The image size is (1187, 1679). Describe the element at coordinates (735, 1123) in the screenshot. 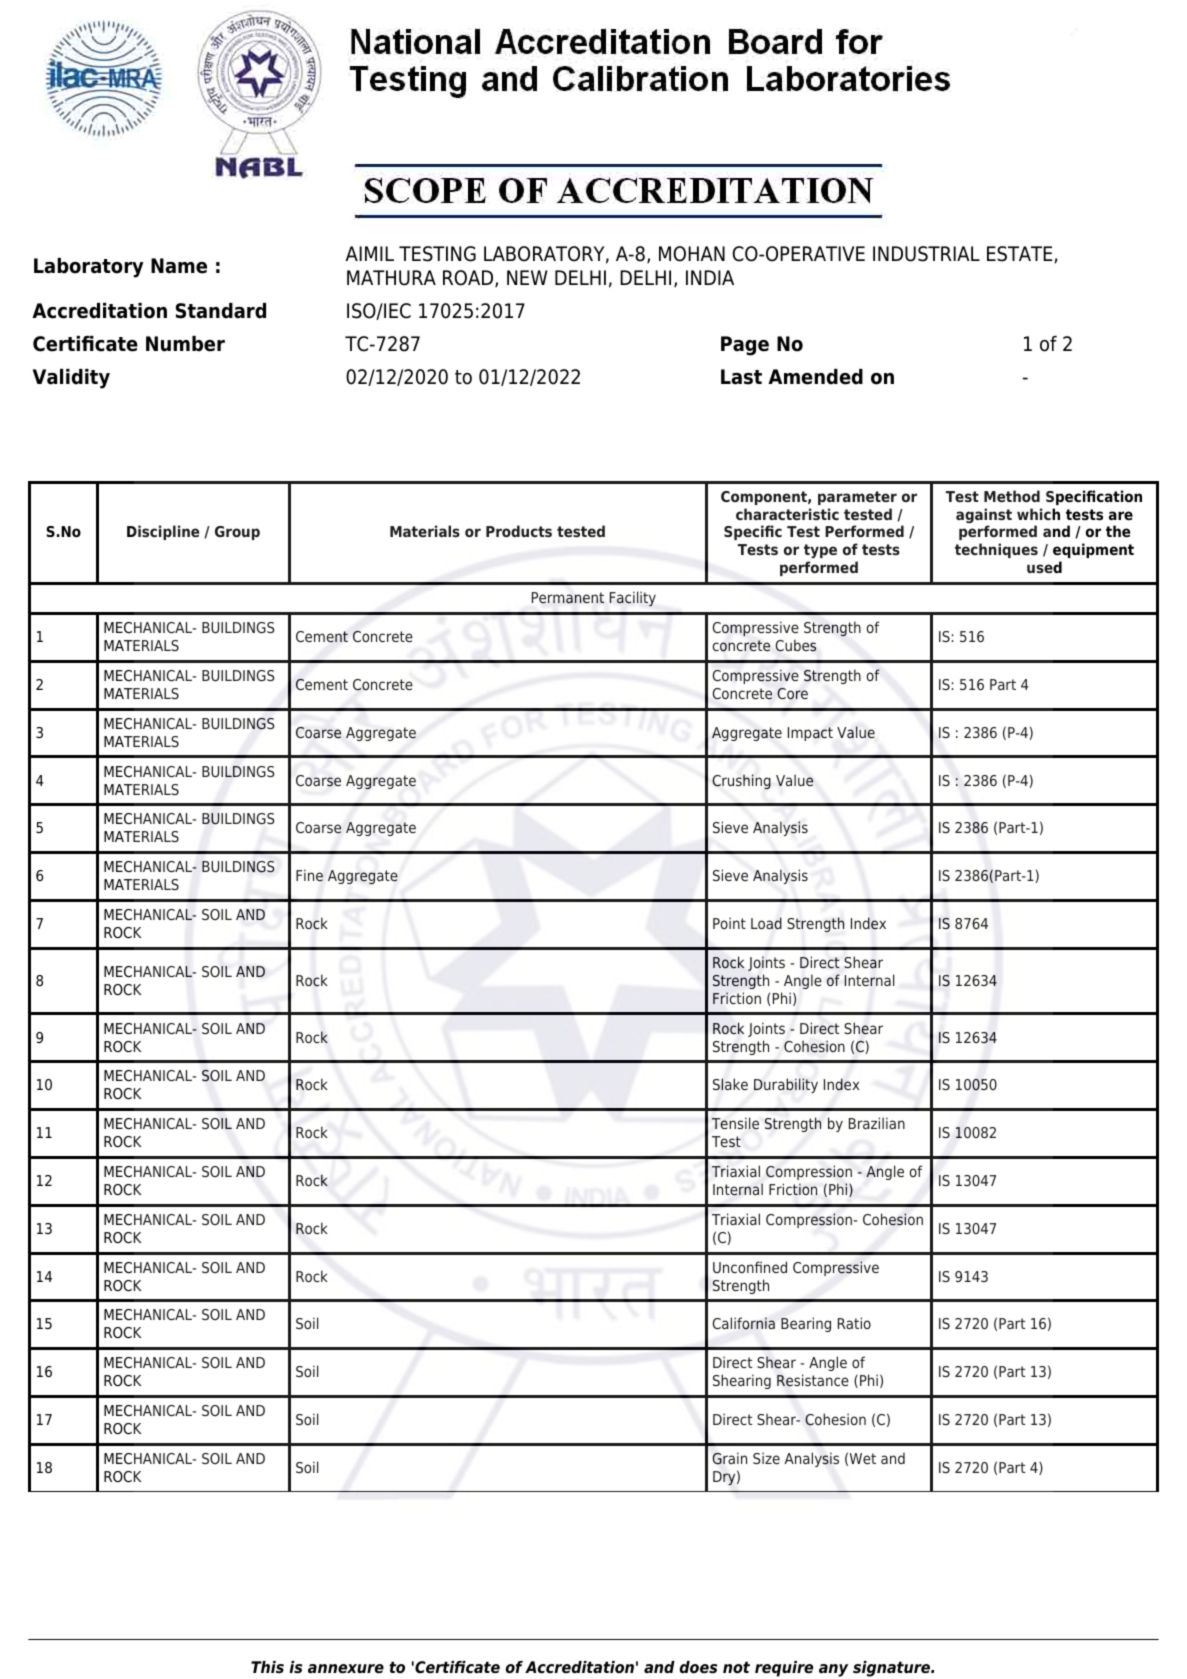

I see `Tensile` at that location.
